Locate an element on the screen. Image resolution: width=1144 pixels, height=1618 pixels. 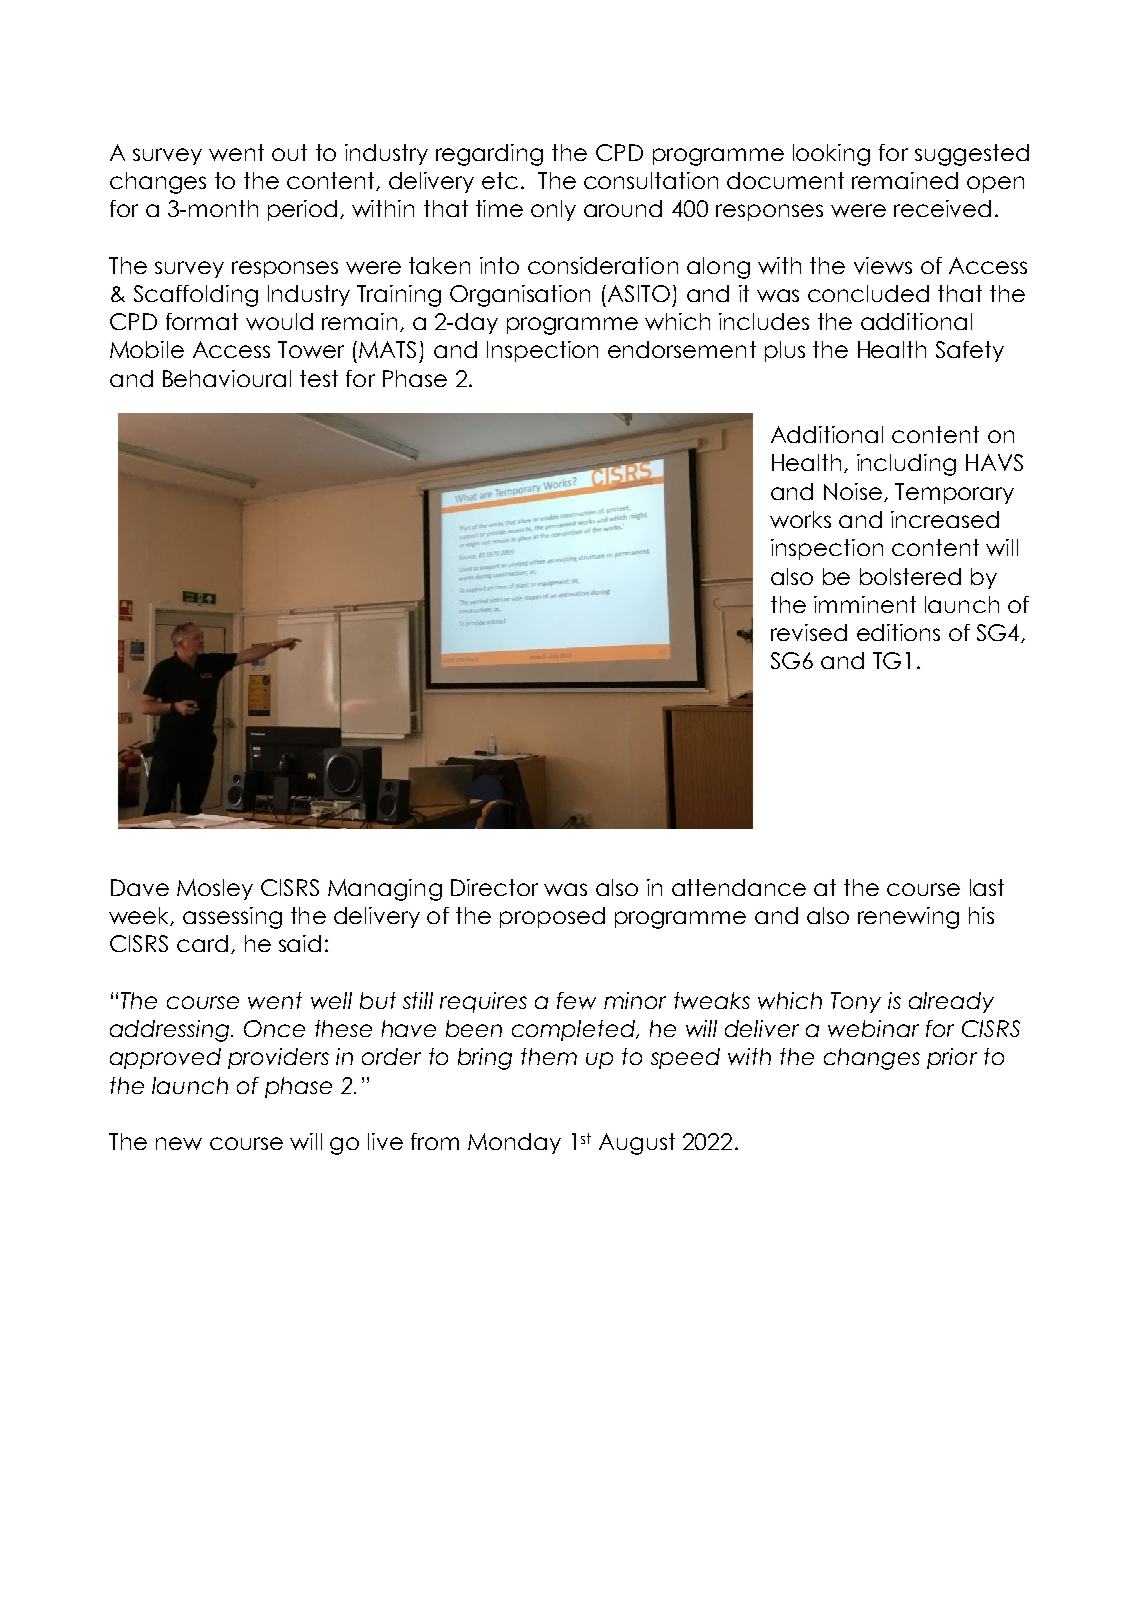
revised is located at coordinates (809, 632).
